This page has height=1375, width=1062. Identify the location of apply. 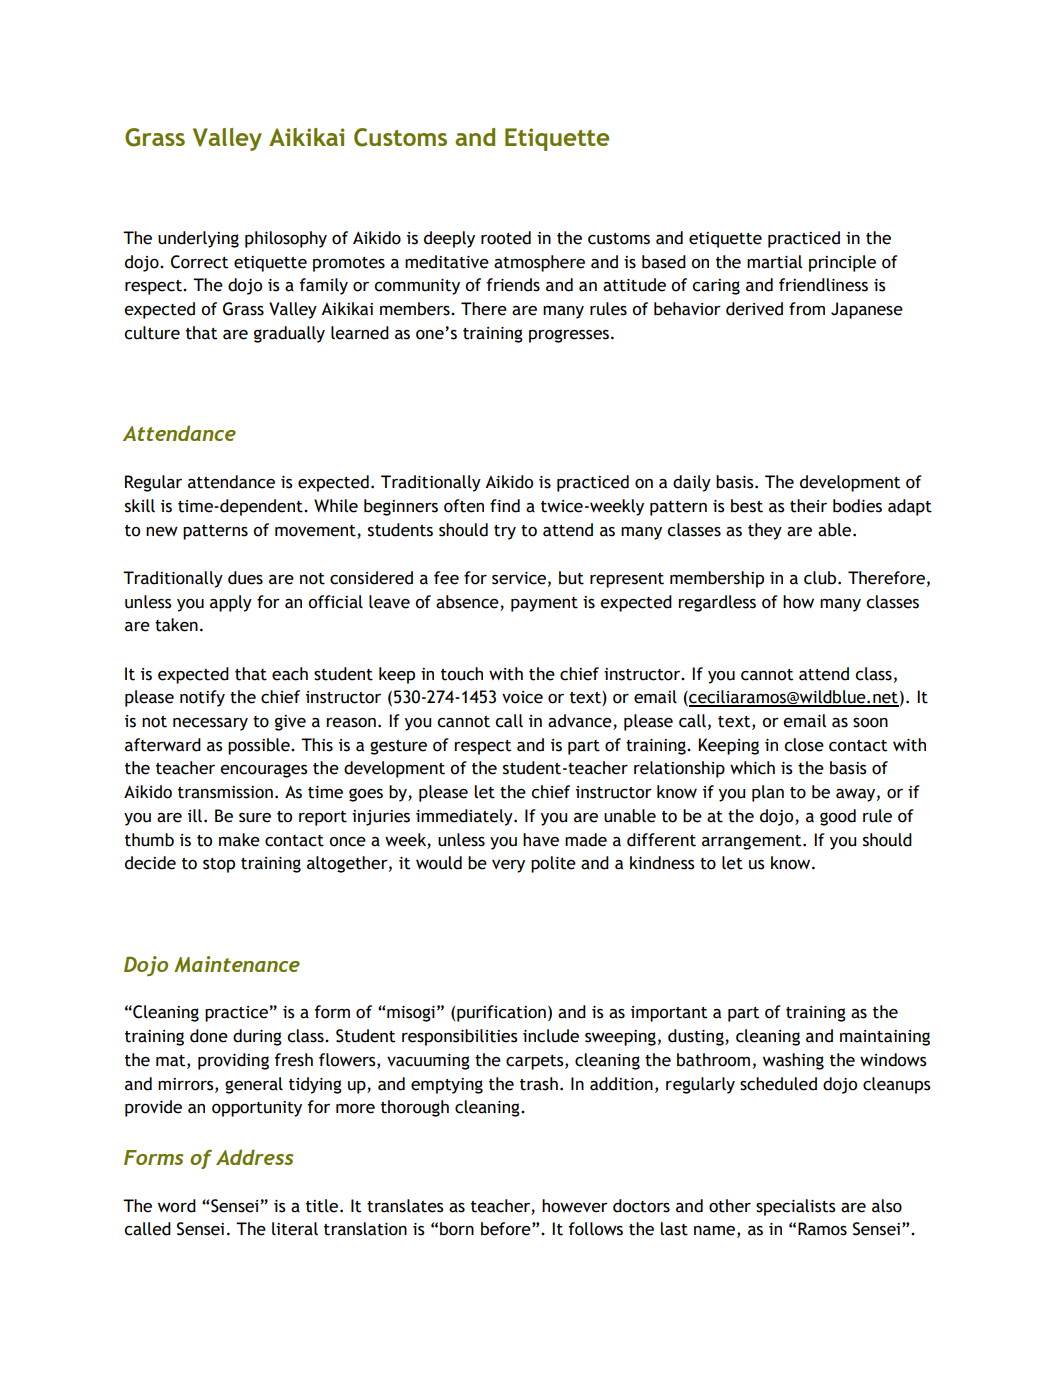
(231, 603).
